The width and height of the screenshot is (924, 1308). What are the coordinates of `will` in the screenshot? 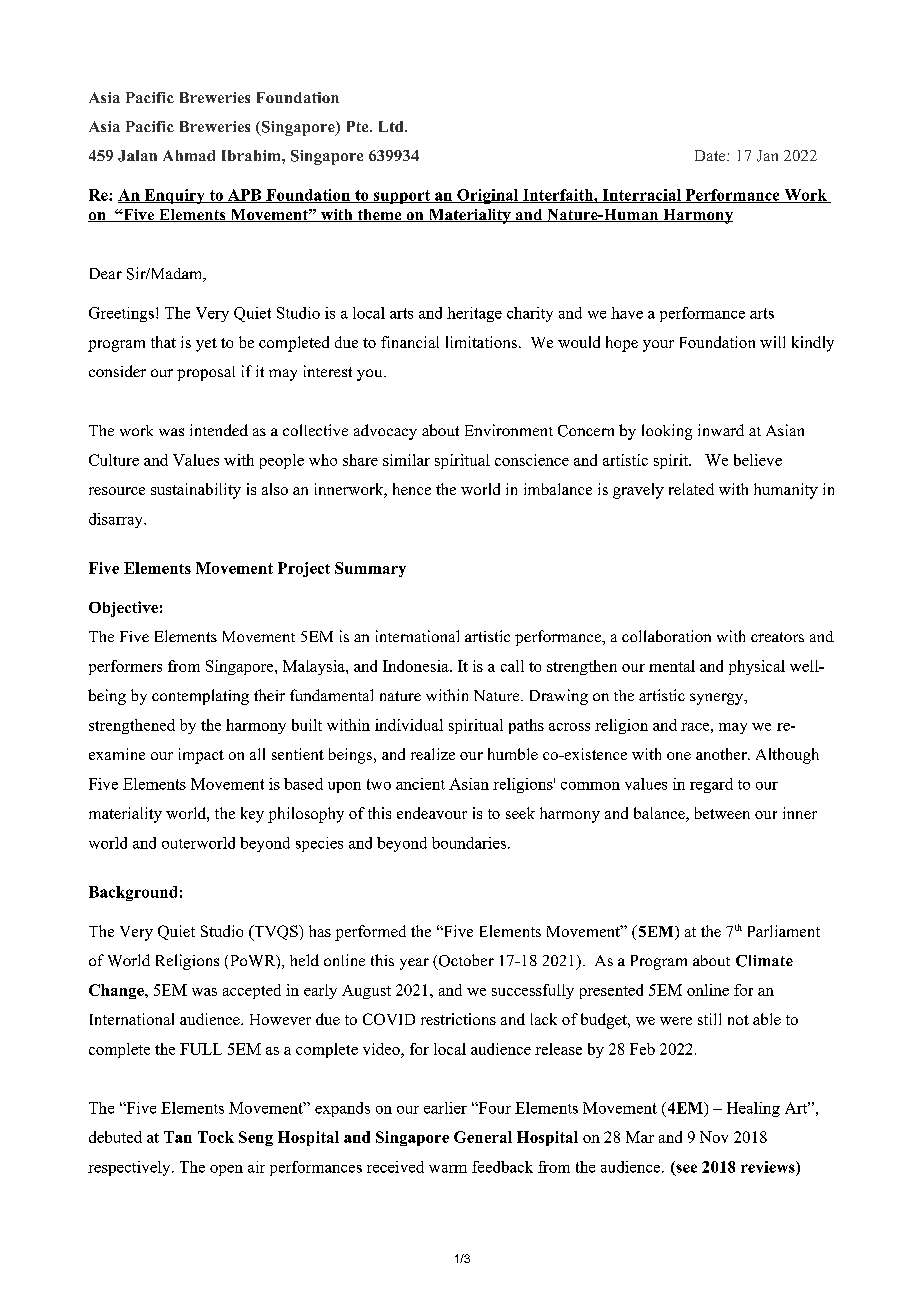 It's located at (772, 342).
